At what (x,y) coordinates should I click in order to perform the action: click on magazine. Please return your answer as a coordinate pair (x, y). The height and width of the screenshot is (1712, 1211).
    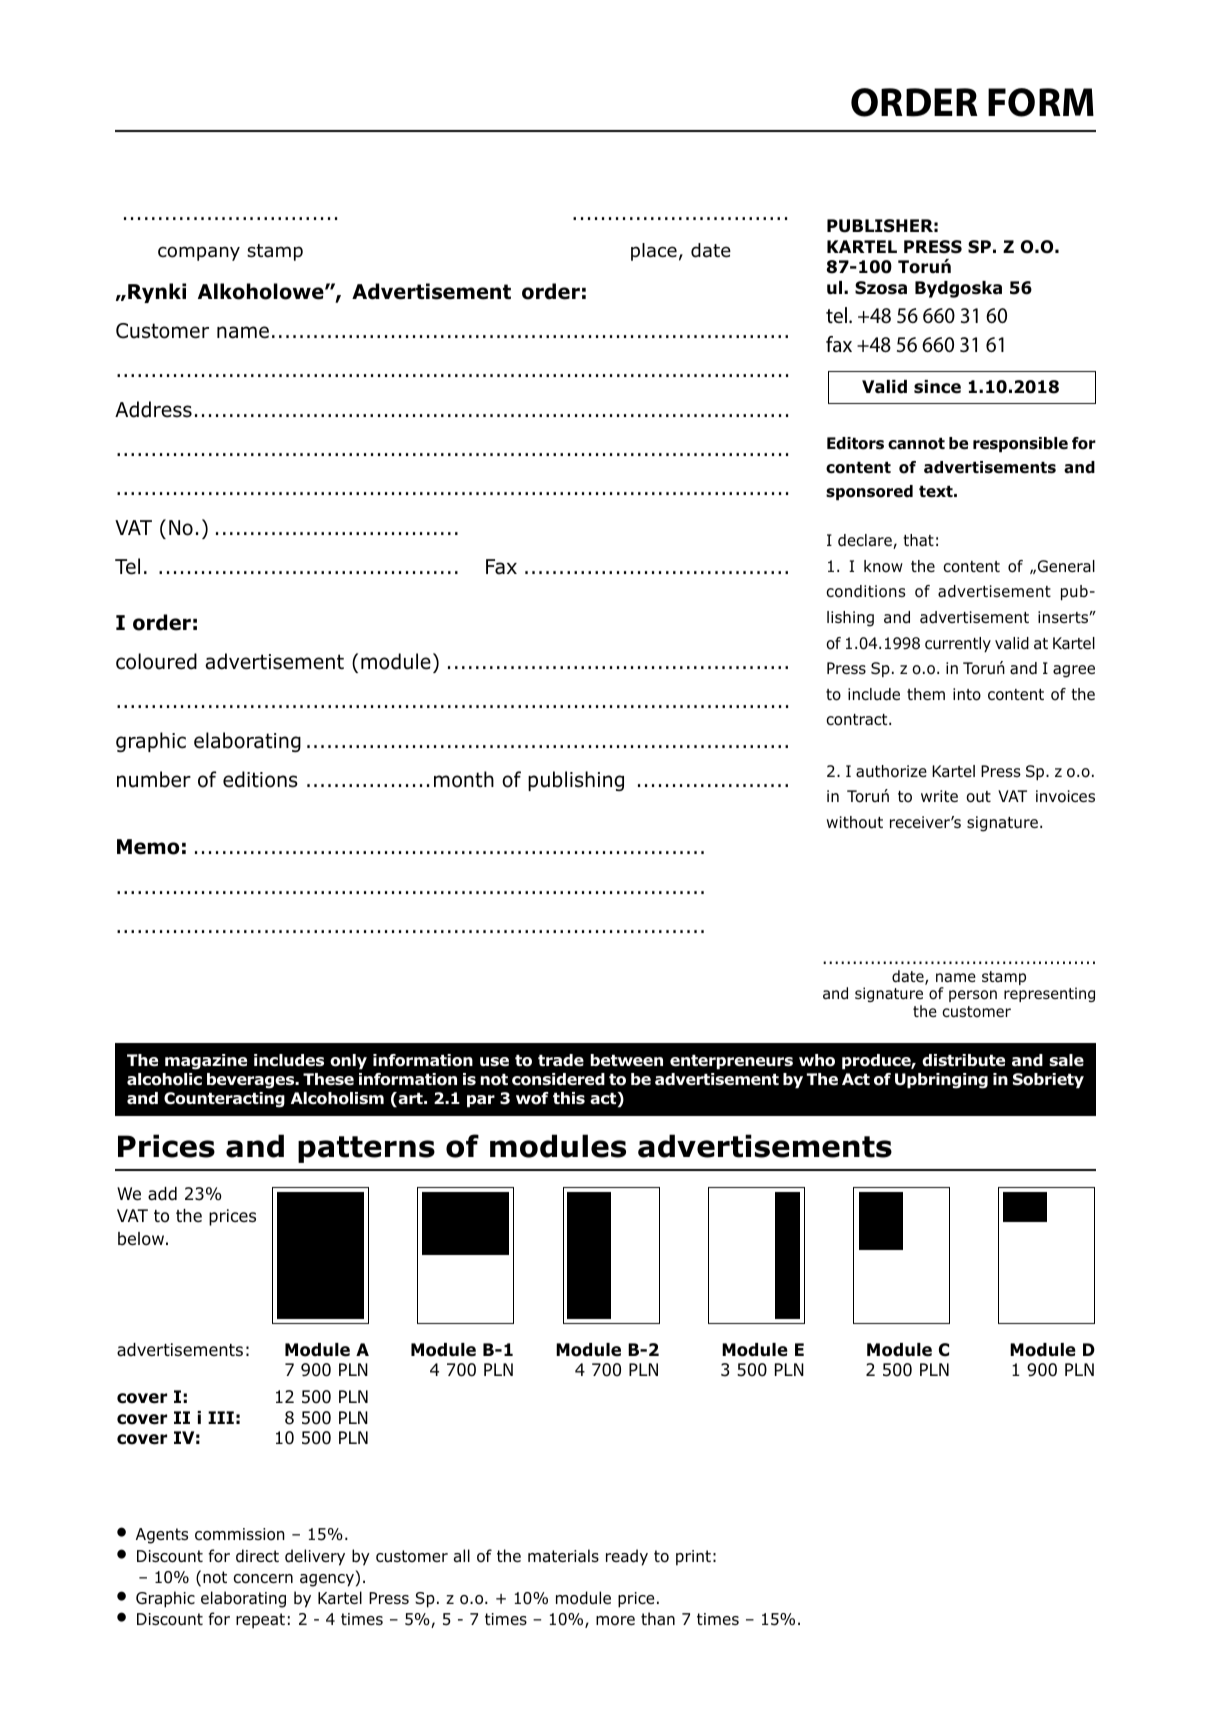
    Looking at the image, I should click on (206, 1062).
